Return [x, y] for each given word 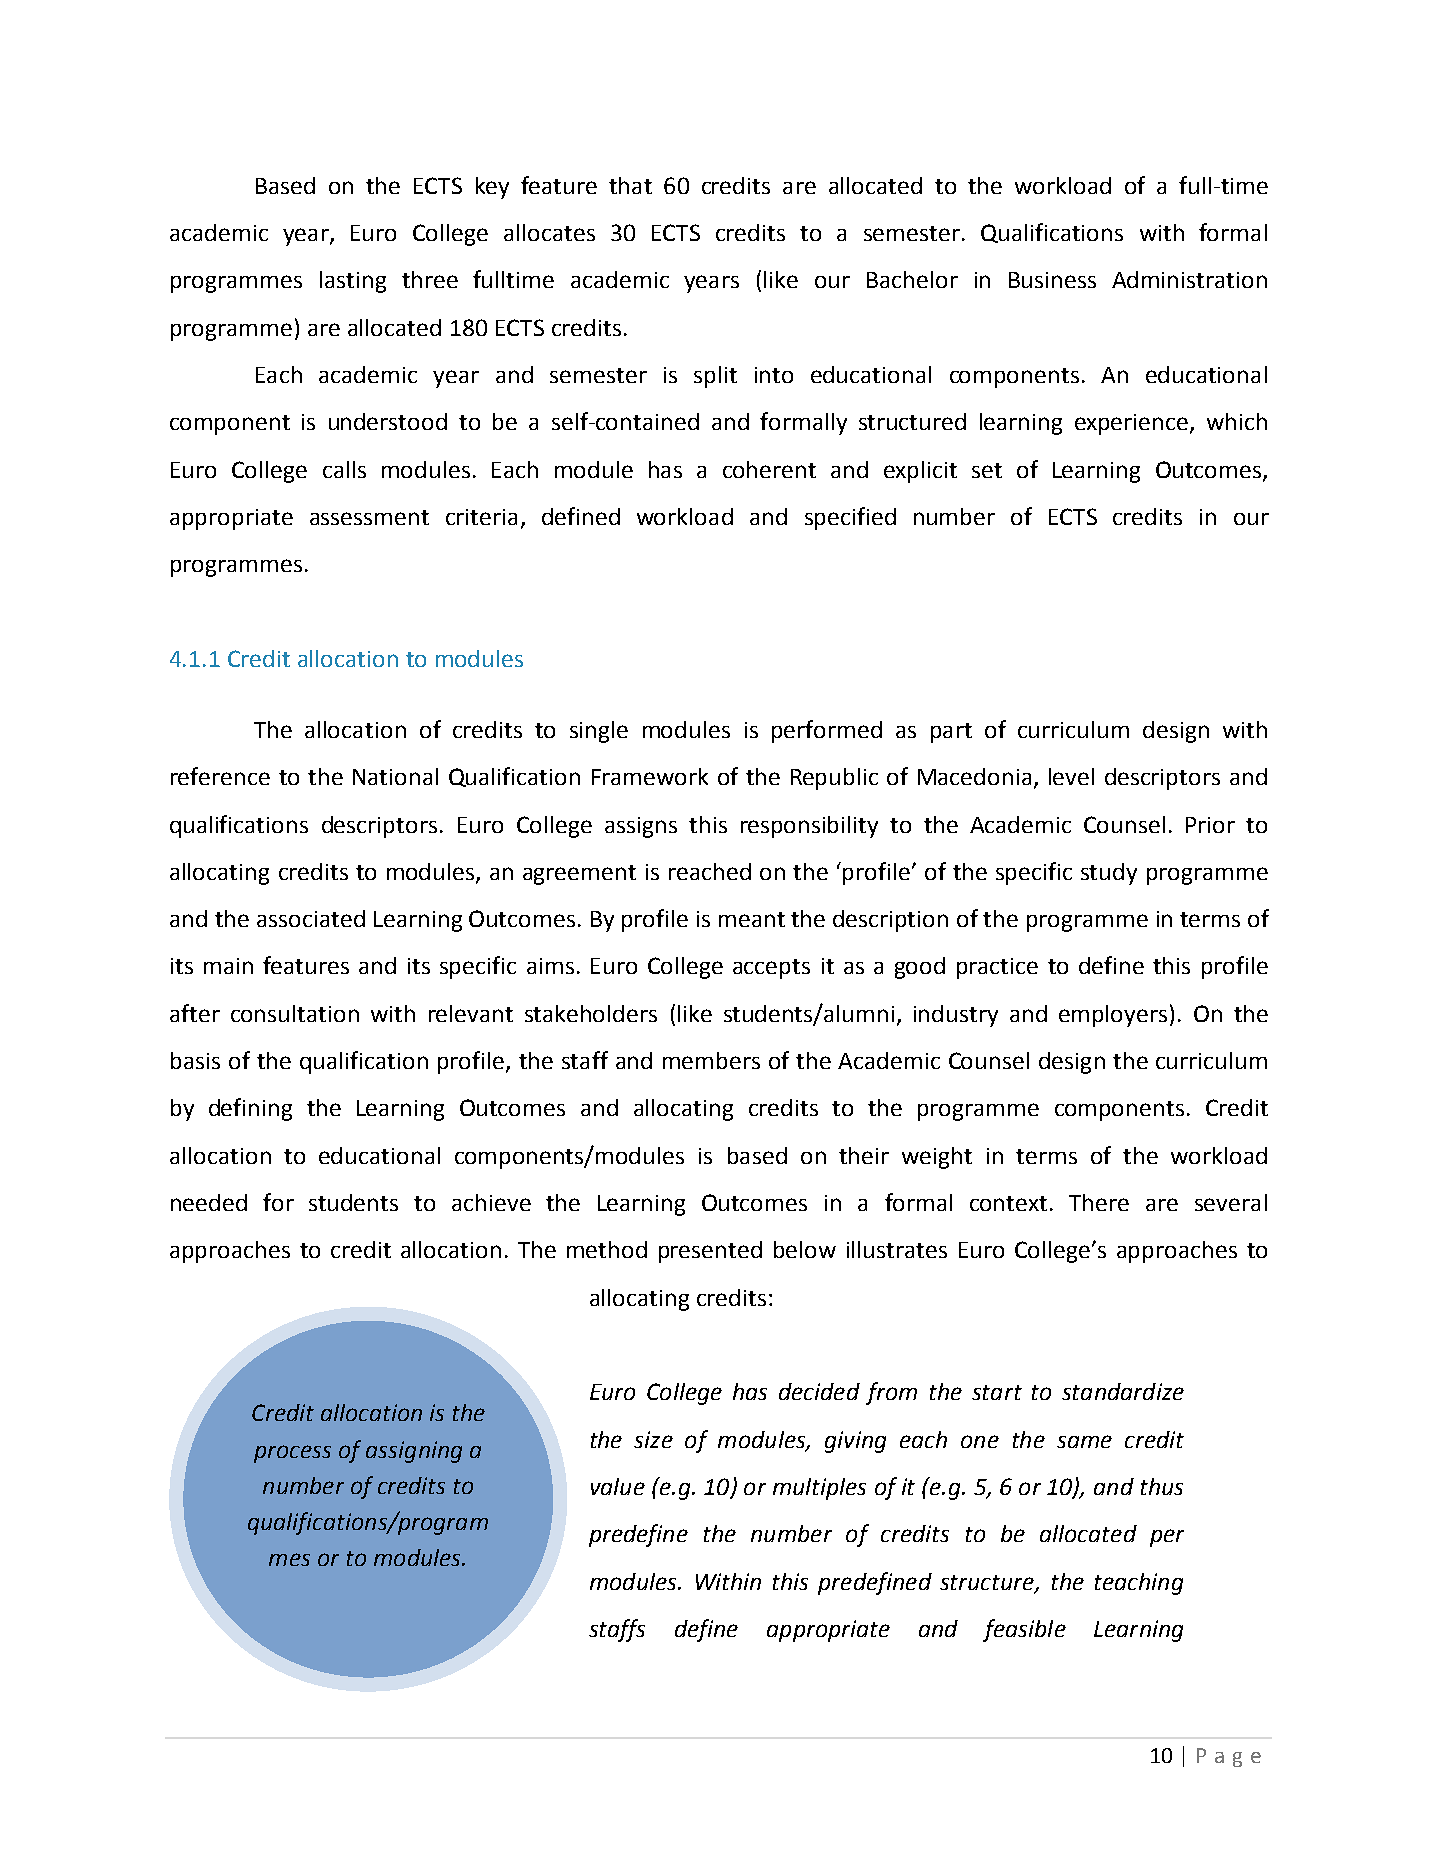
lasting [353, 282]
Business [1052, 280]
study [1109, 874]
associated [311, 918]
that [630, 185]
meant [752, 919]
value [618, 1486]
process [292, 1454]
